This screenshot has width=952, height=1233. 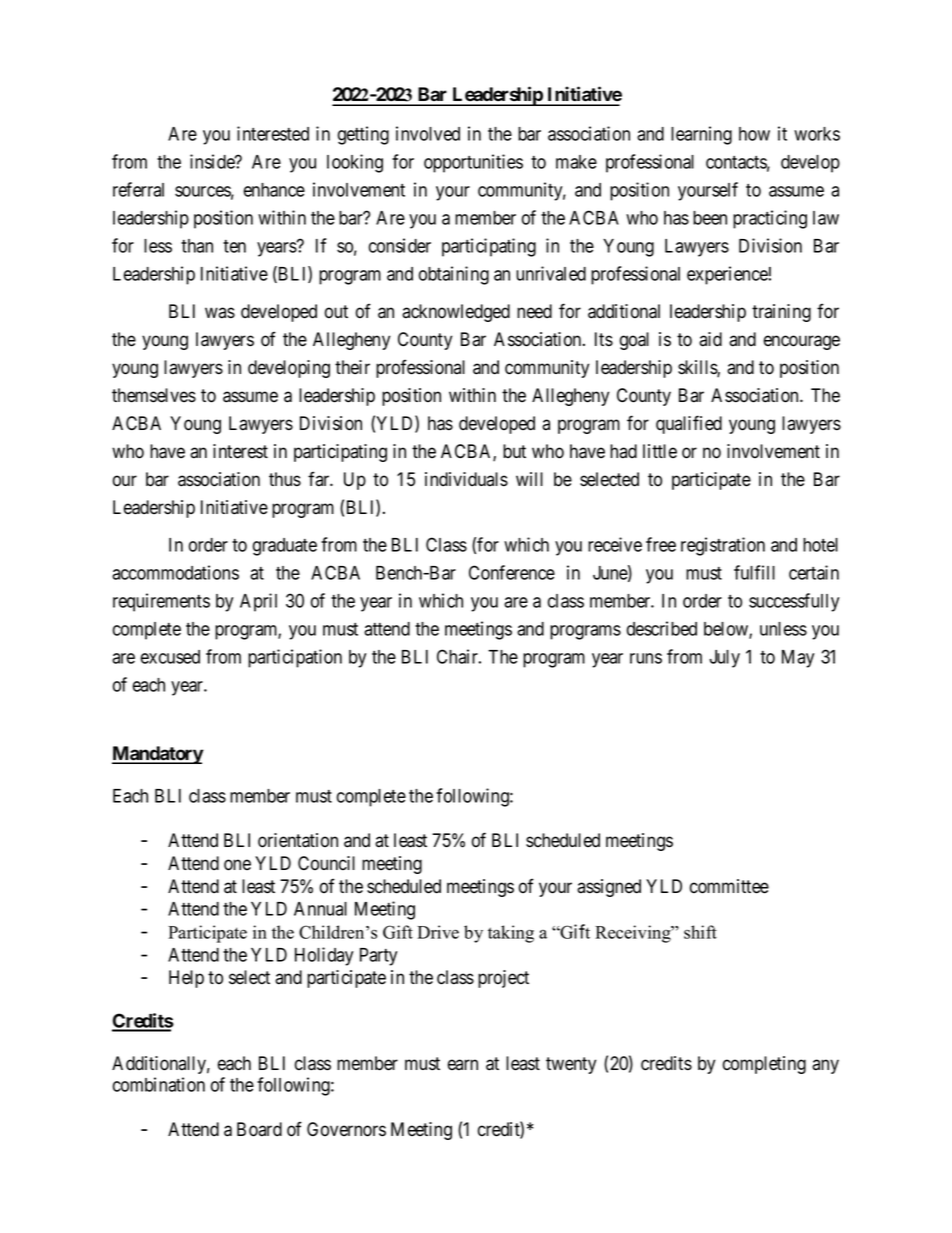 What do you see at coordinates (512, 572) in the screenshot?
I see `Conference` at bounding box center [512, 572].
